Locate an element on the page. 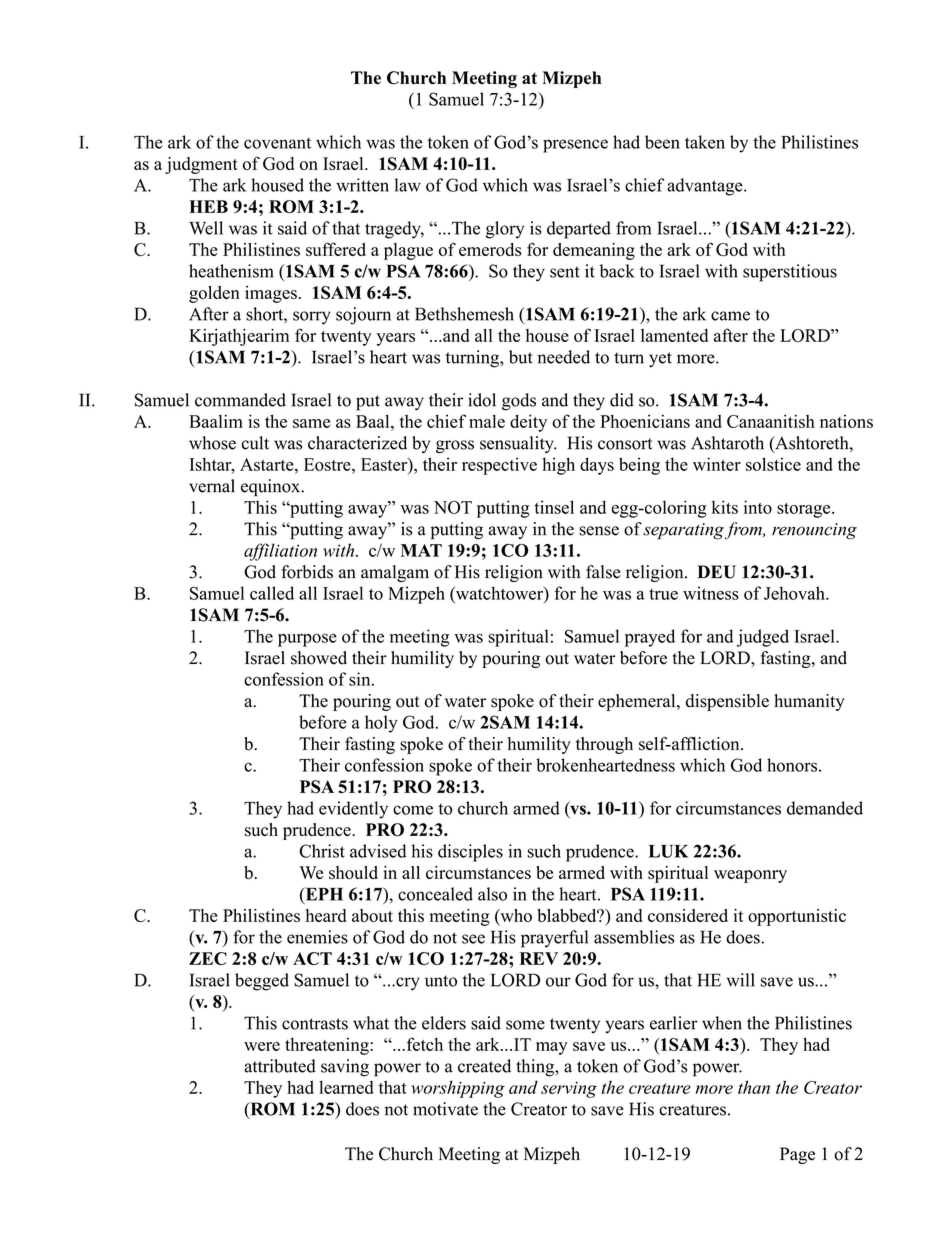 This document has height=1233, width=952. Ashtaroth is located at coordinates (727, 443).
